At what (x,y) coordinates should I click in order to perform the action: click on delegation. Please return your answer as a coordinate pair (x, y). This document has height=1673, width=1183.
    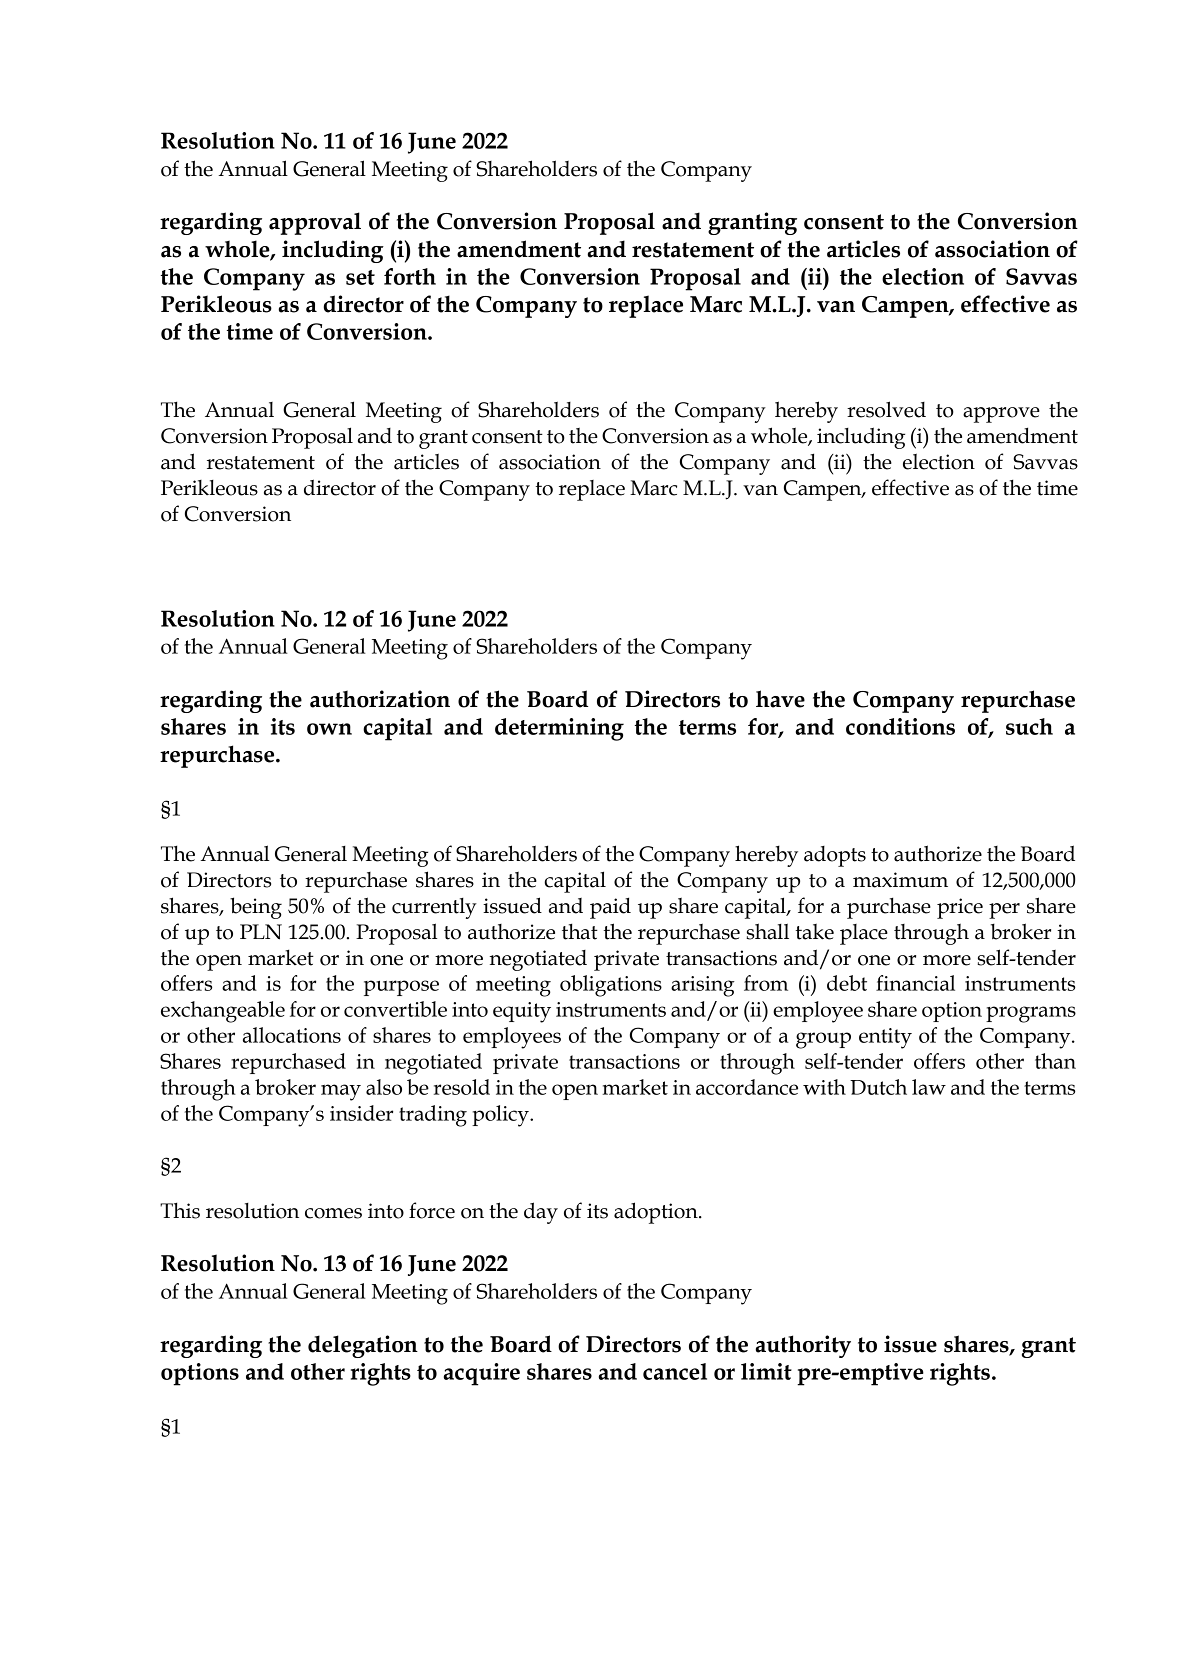
    Looking at the image, I should click on (363, 1346).
